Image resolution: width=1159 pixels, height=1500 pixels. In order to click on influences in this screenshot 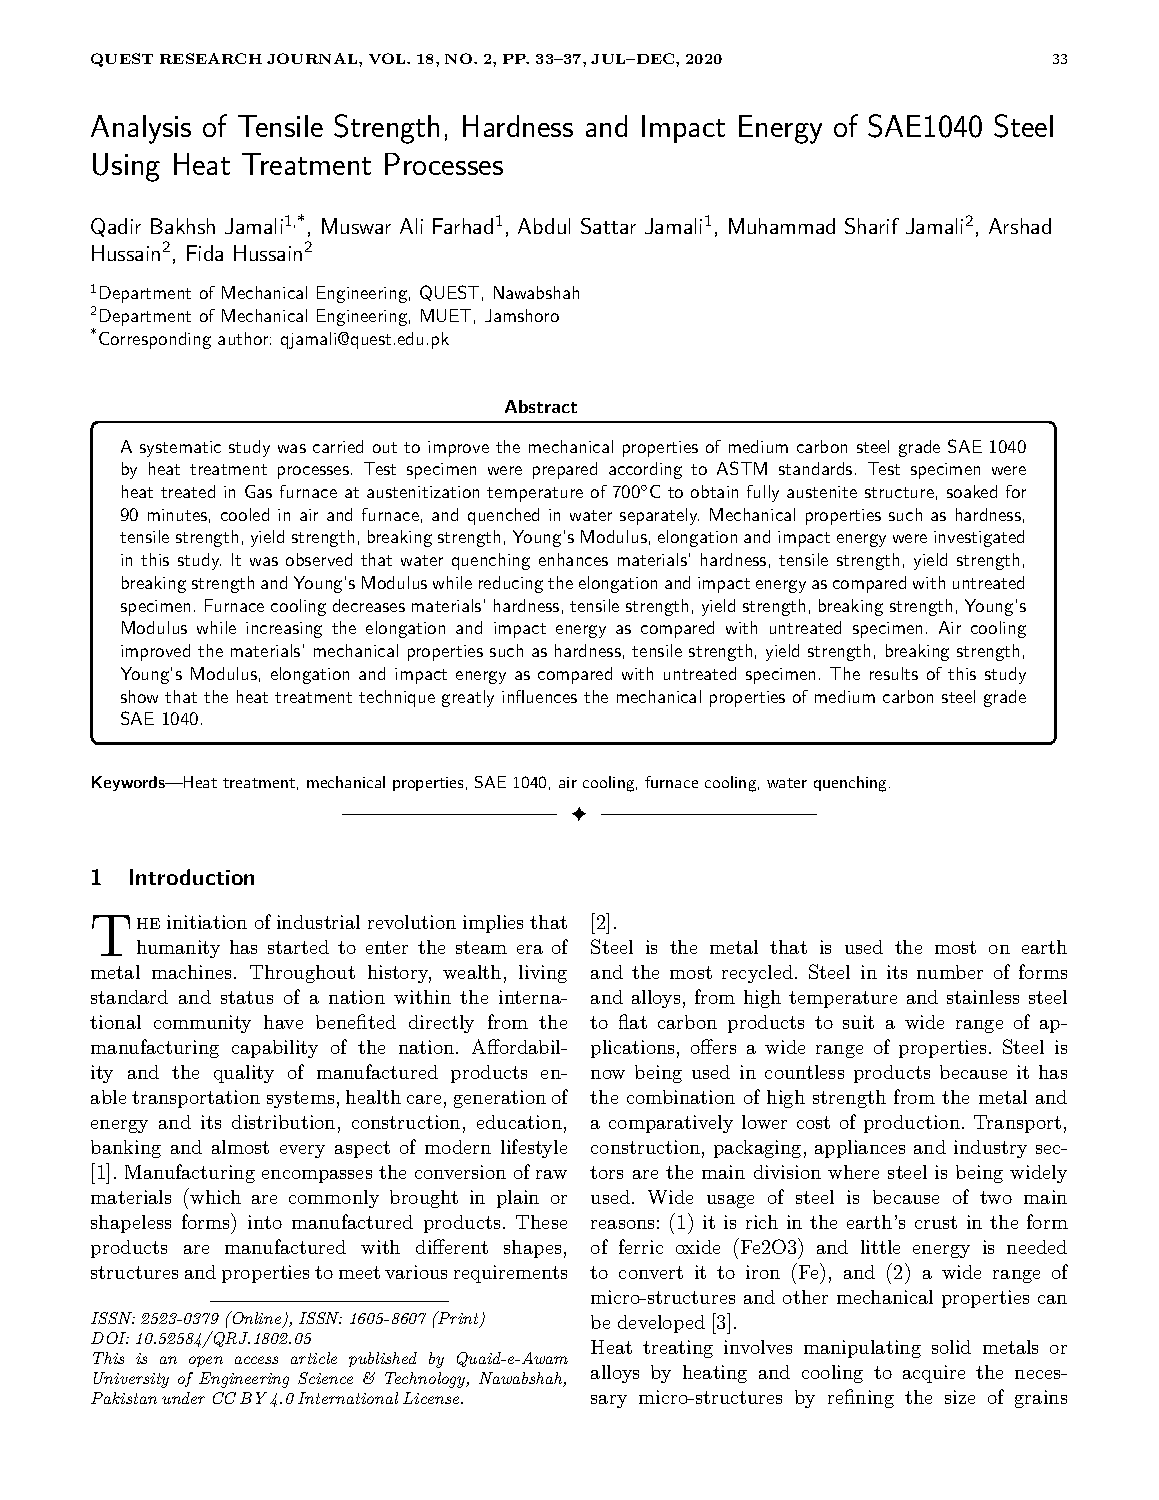, I will do `click(539, 696)`.
